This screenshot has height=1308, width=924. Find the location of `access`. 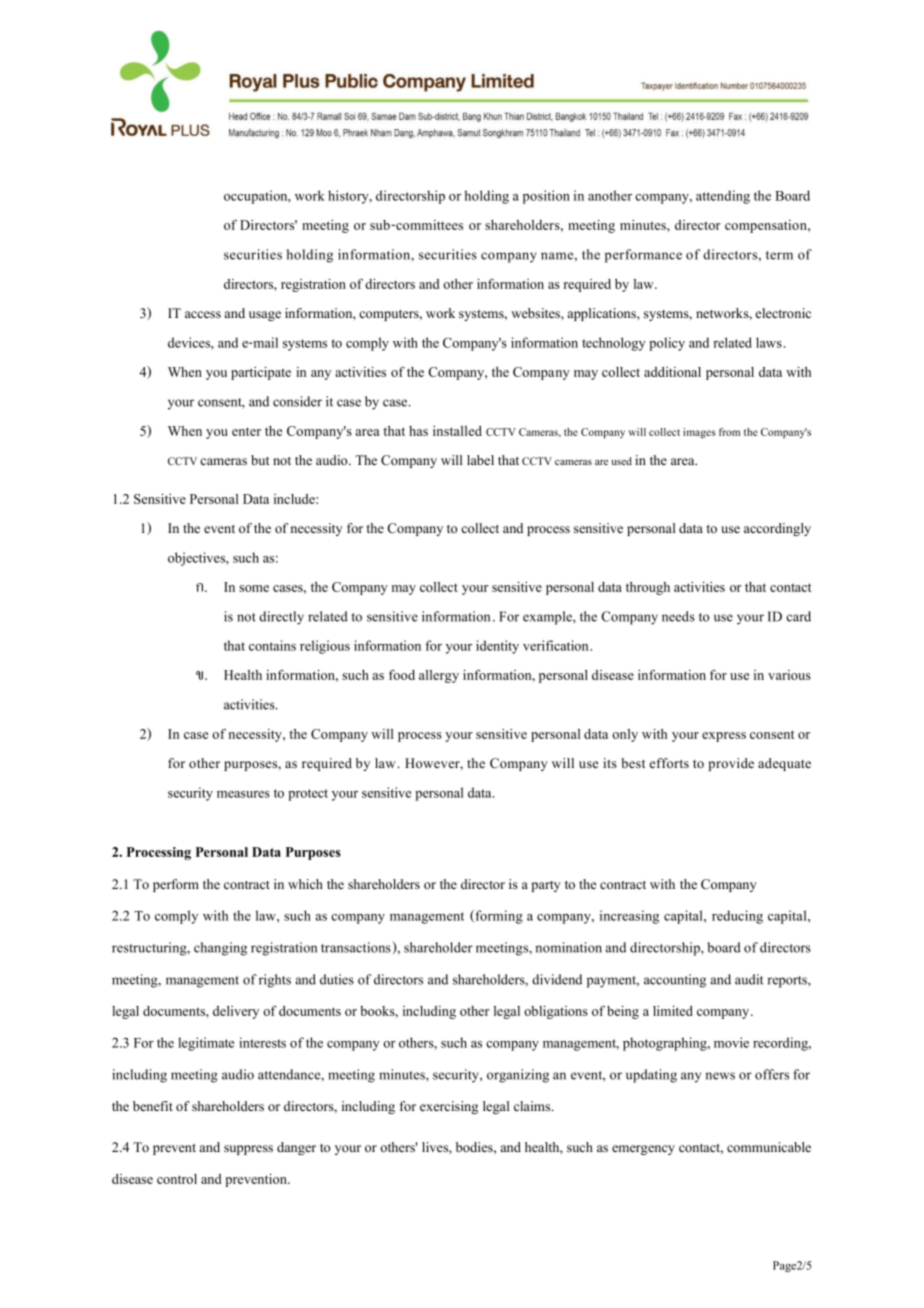

access is located at coordinates (203, 314).
